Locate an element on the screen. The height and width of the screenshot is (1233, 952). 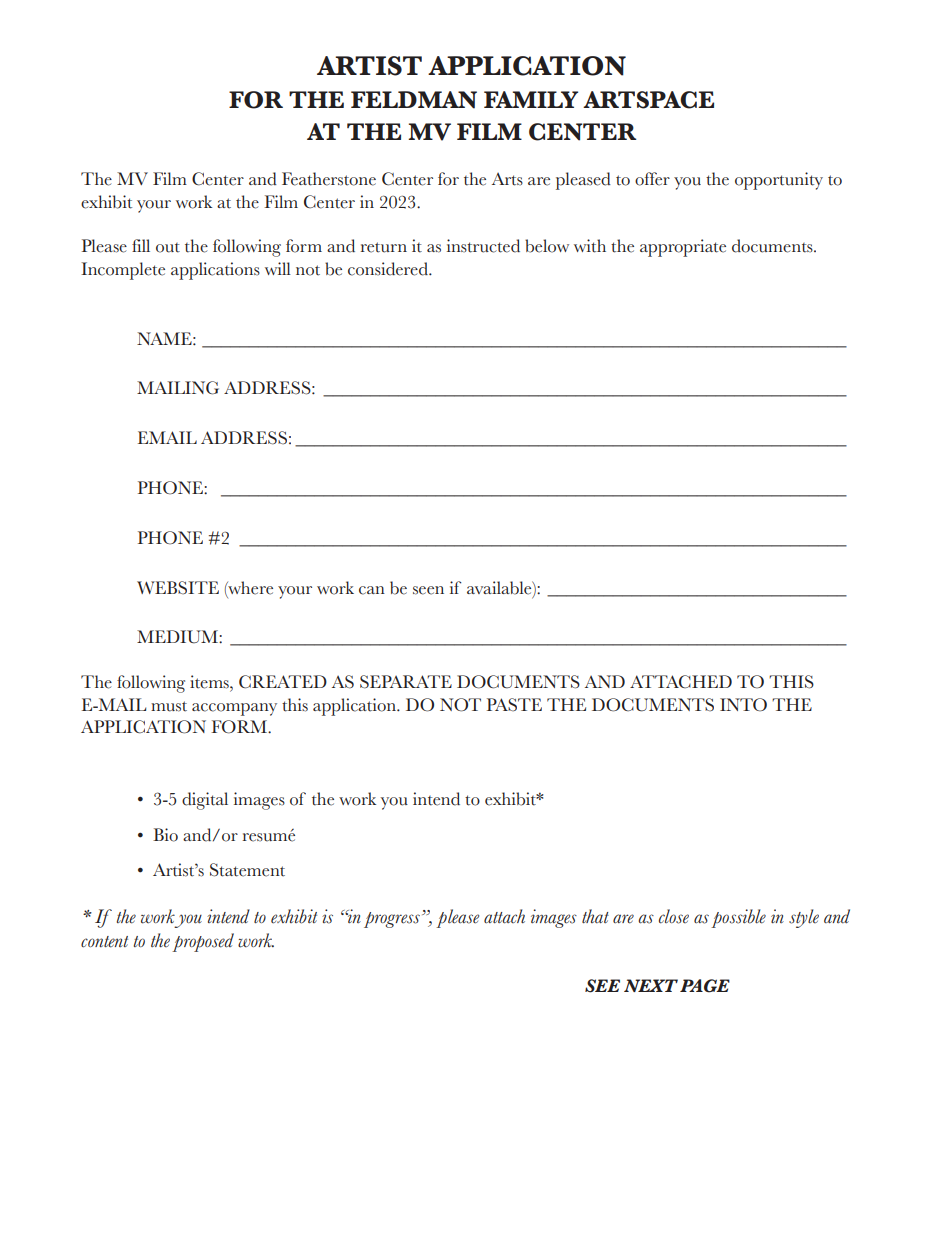
opportunity is located at coordinates (779, 181).
